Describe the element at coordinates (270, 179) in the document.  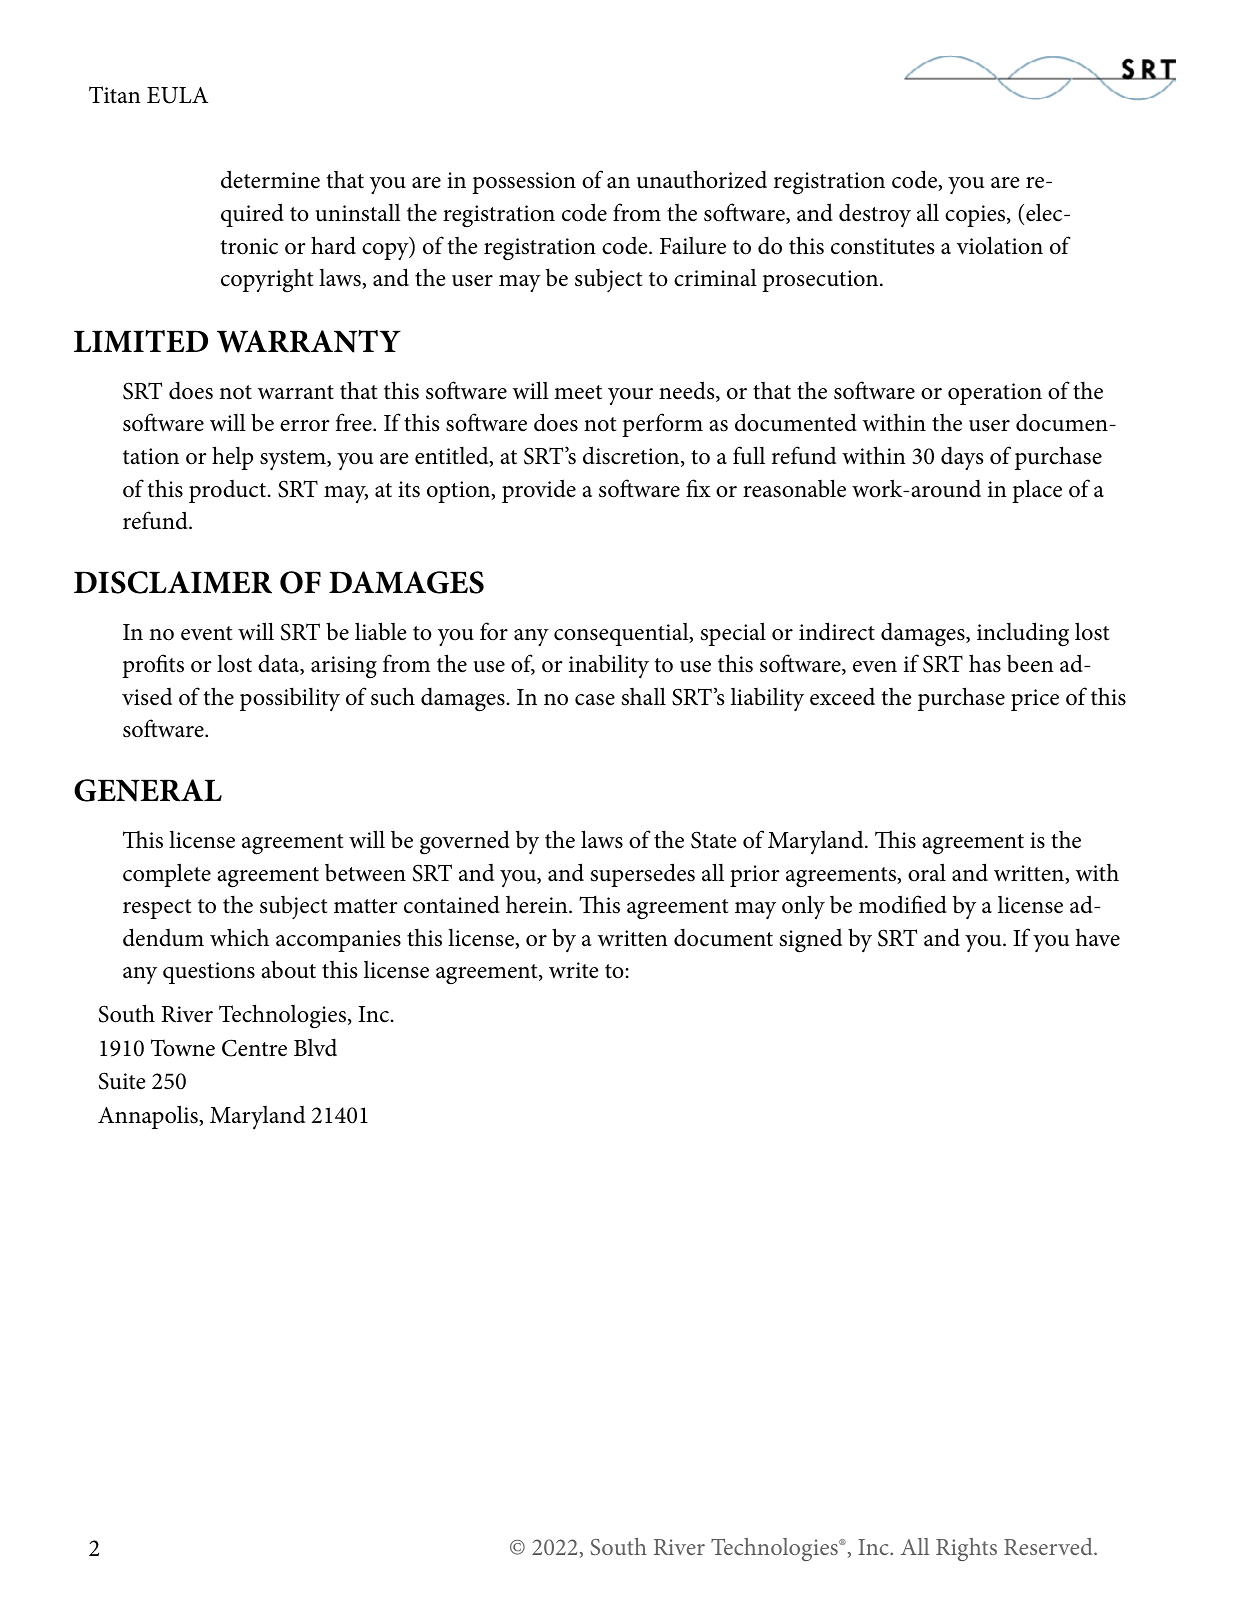
I see `determine` at that location.
